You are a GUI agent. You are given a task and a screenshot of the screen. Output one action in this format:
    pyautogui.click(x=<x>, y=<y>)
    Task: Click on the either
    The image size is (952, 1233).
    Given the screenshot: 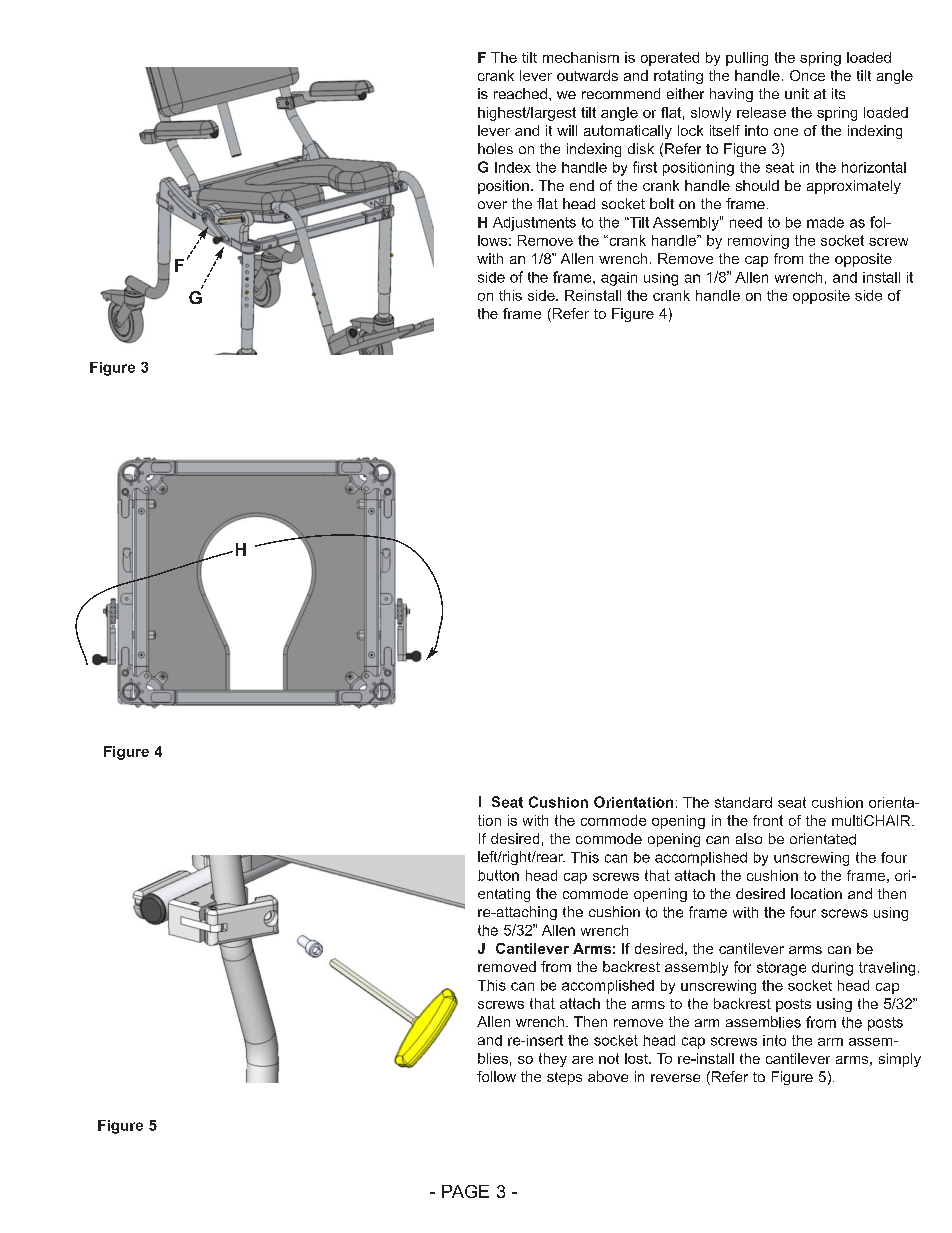 What is the action you would take?
    pyautogui.click(x=685, y=93)
